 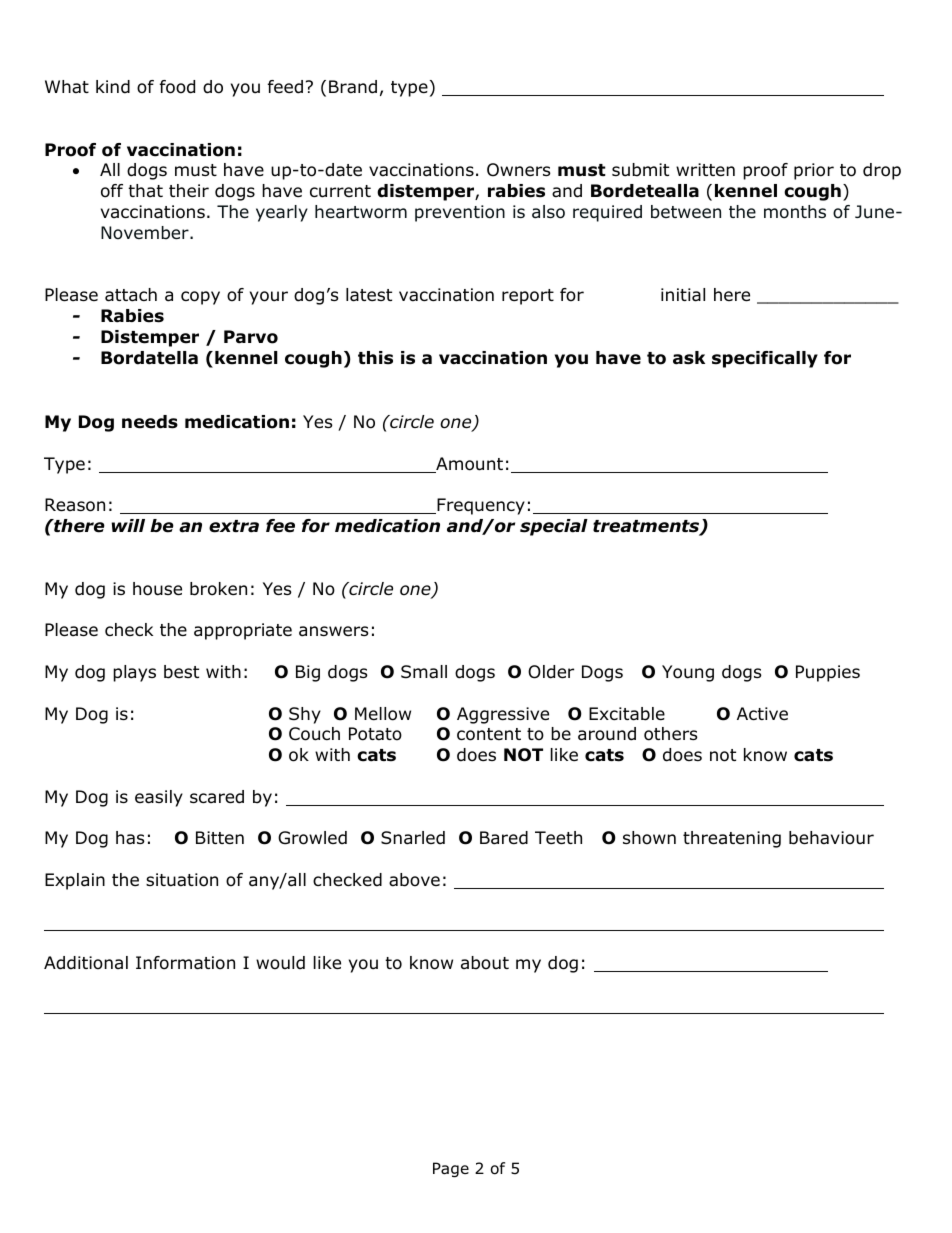 I want to click on specifically, so click(x=765, y=359).
